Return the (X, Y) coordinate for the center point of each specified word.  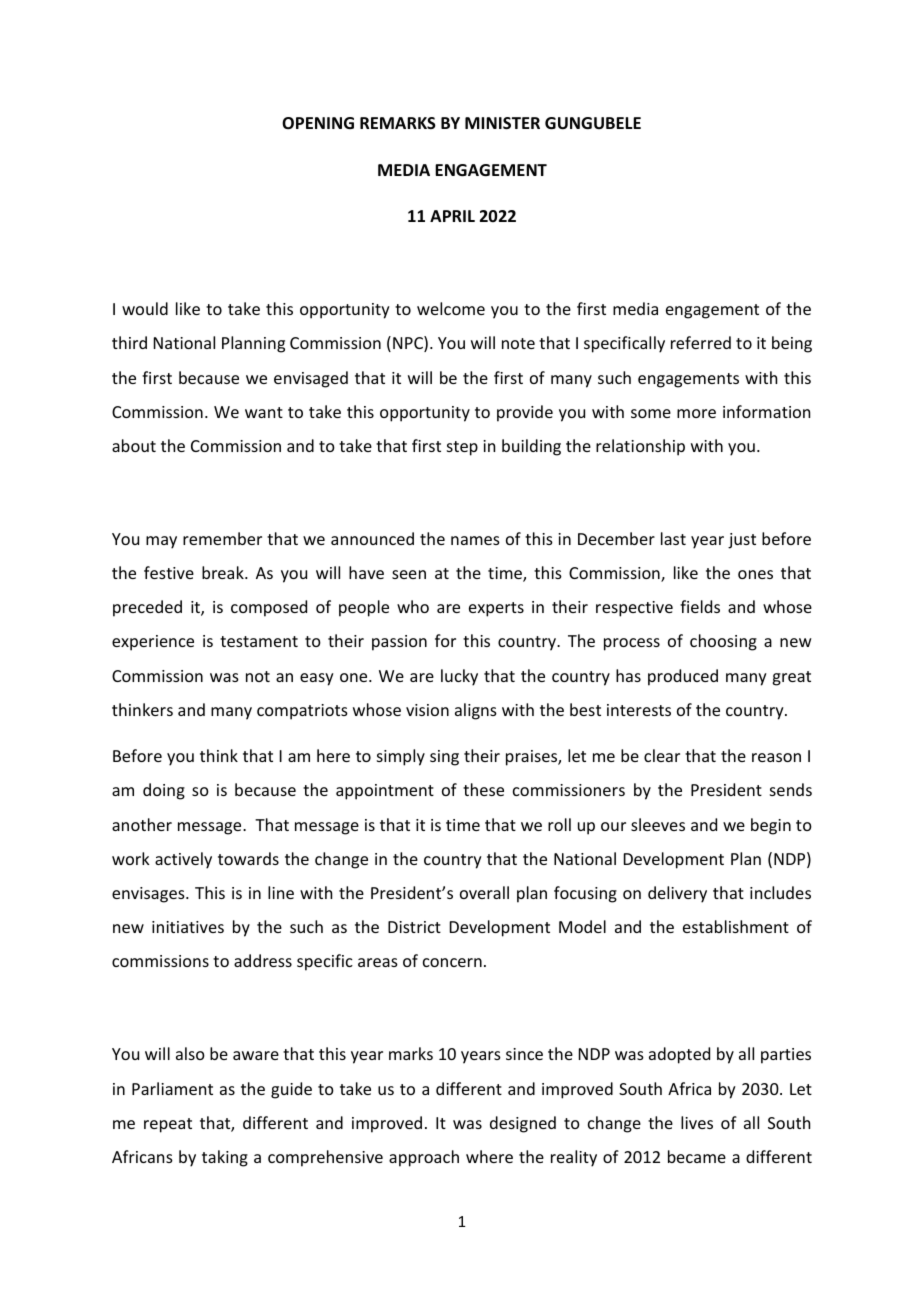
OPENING (318, 123)
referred (701, 342)
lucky (459, 677)
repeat (168, 1125)
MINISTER (502, 123)
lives (697, 1122)
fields (700, 606)
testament (259, 641)
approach (424, 1158)
